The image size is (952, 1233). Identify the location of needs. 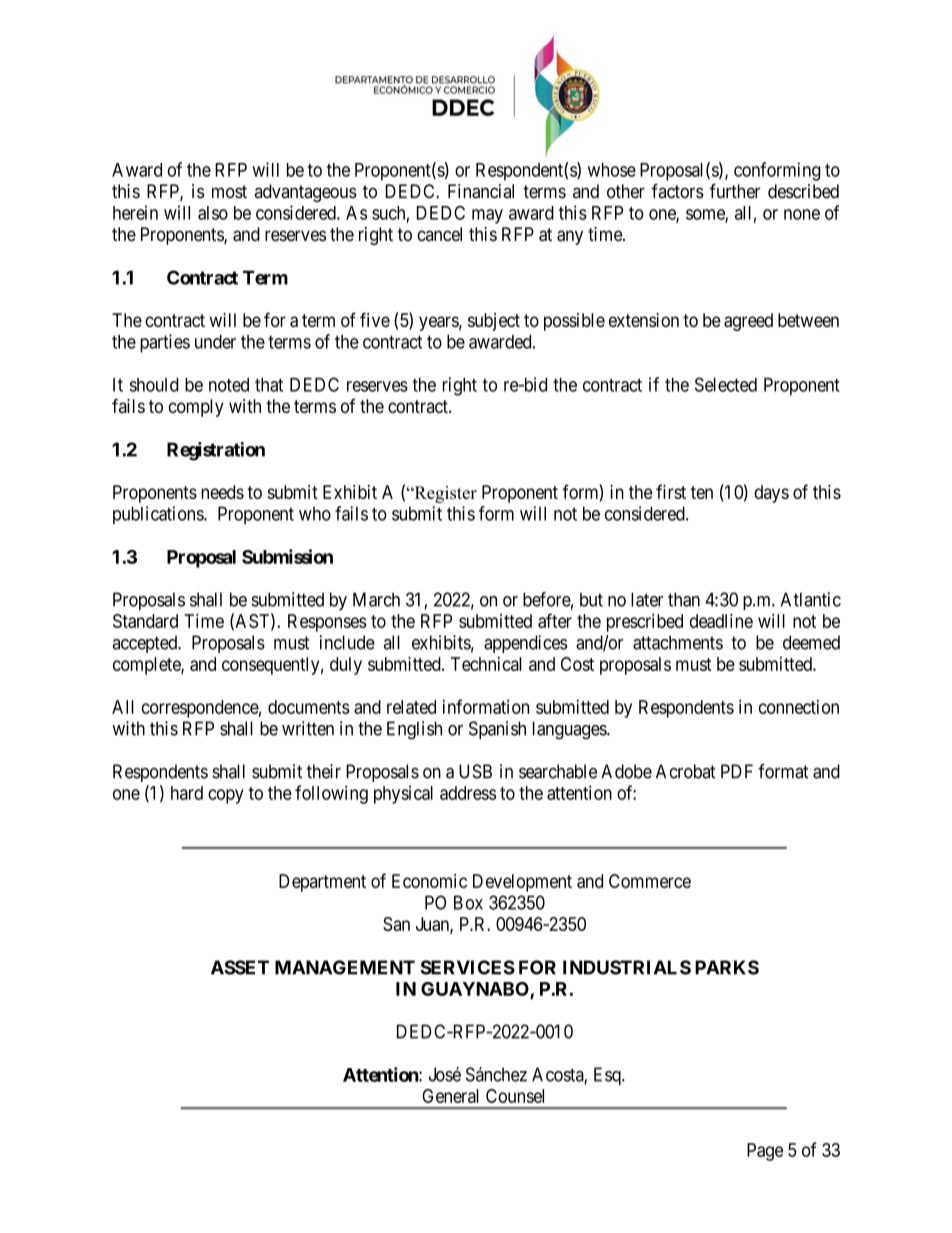
(222, 492).
